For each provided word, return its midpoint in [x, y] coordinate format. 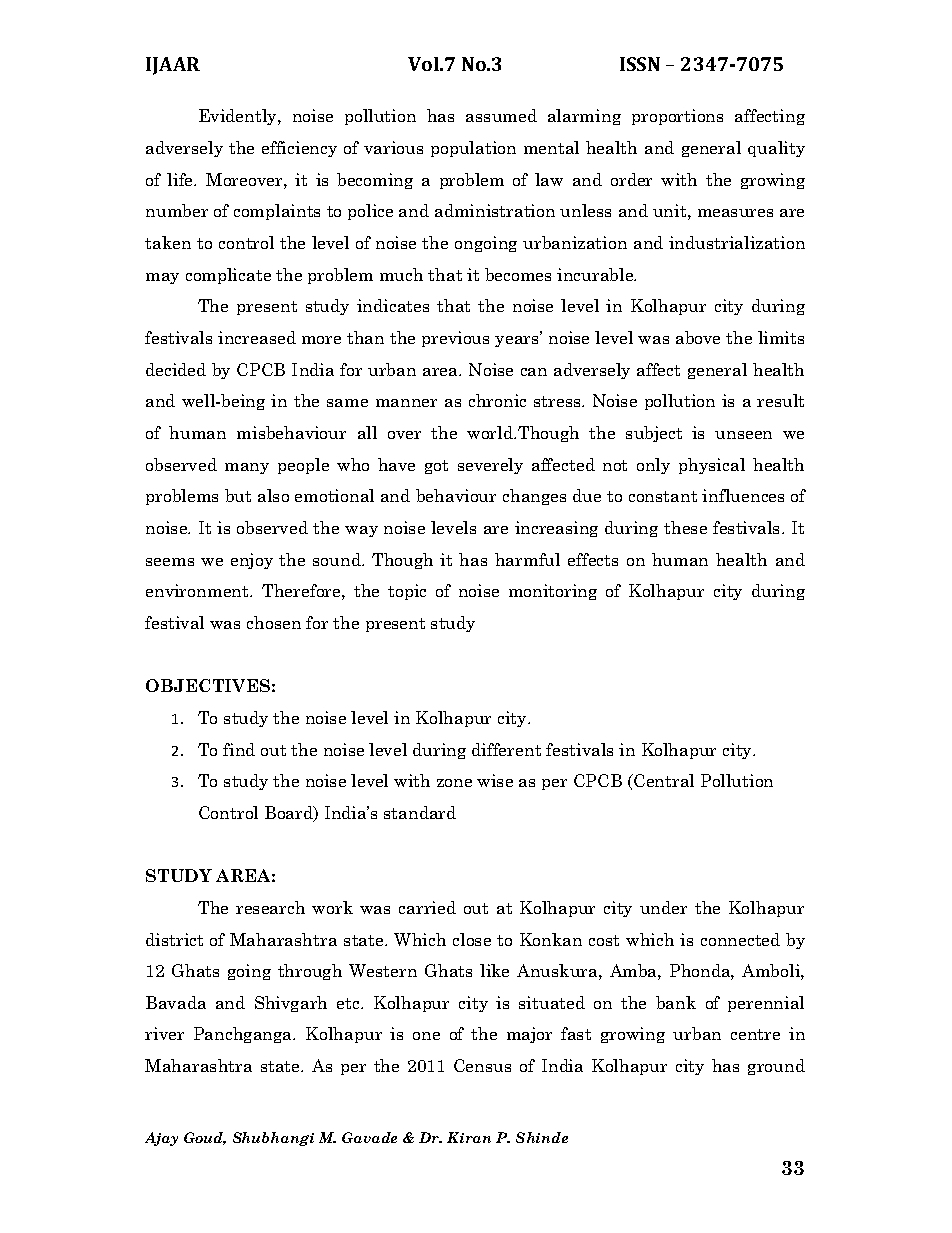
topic [407, 592]
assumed [501, 115]
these [685, 527]
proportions [677, 117]
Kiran [469, 1137]
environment [198, 590]
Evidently [239, 117]
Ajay [161, 1139]
